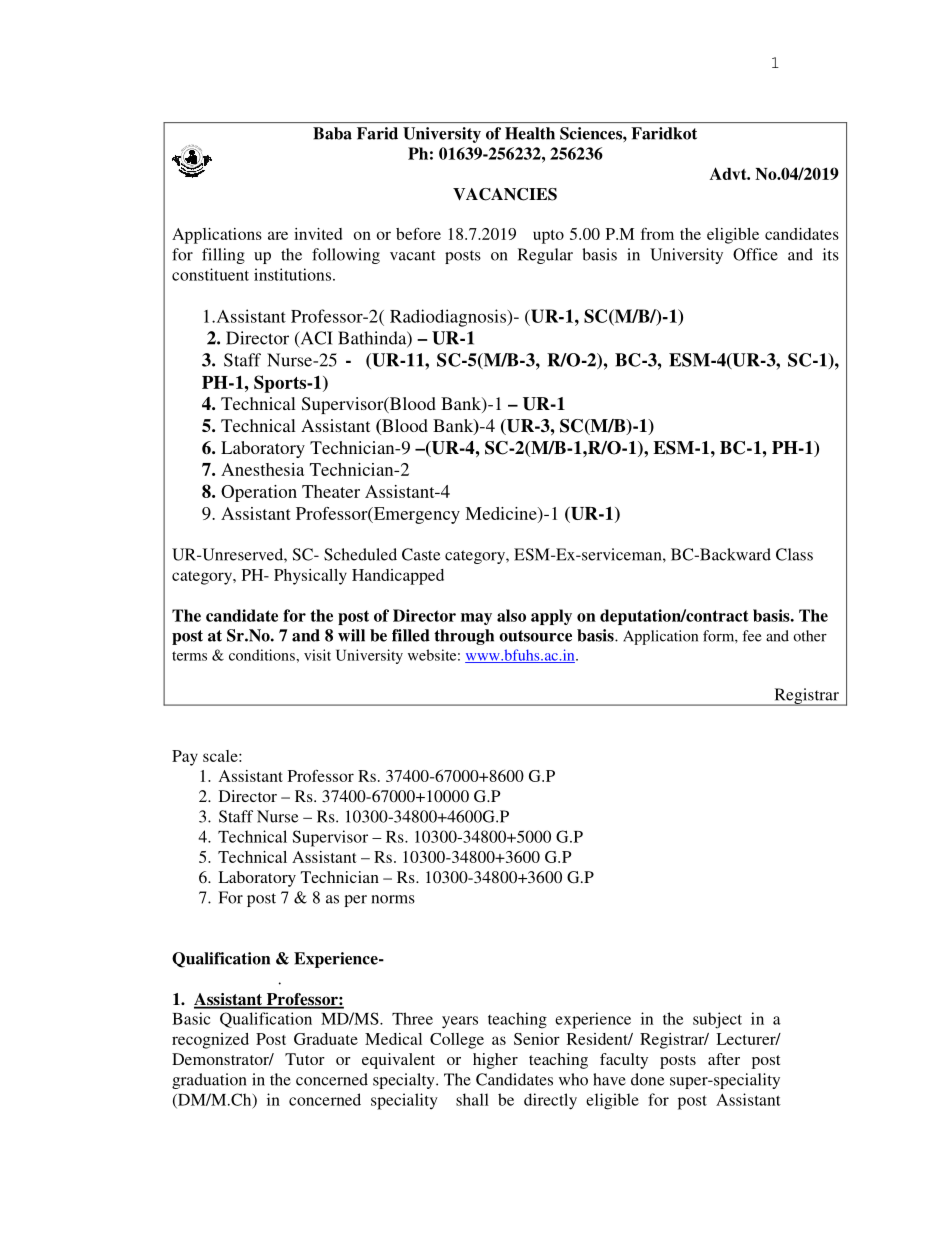 This page has height=1233, width=952. Describe the element at coordinates (332, 133) in the page. I see `Baba` at that location.
